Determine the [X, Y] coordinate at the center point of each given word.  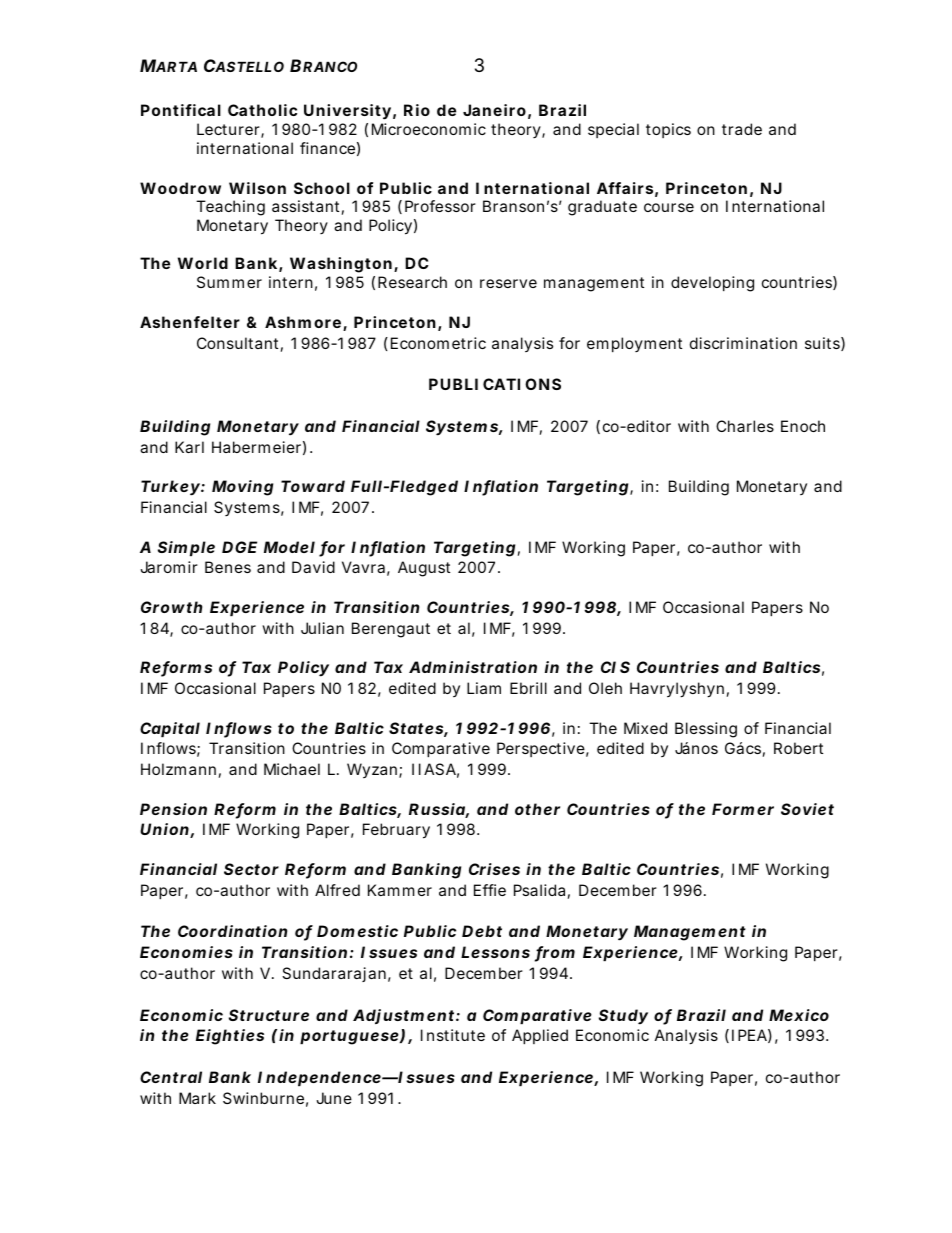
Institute [453, 1035]
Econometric [438, 343]
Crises [494, 869]
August [424, 569]
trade [742, 129]
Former [743, 809]
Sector [251, 869]
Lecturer [229, 130]
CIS [615, 667]
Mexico [799, 1015]
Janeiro [494, 110]
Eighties [230, 1037]
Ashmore [303, 322]
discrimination [743, 343]
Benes [228, 567]
